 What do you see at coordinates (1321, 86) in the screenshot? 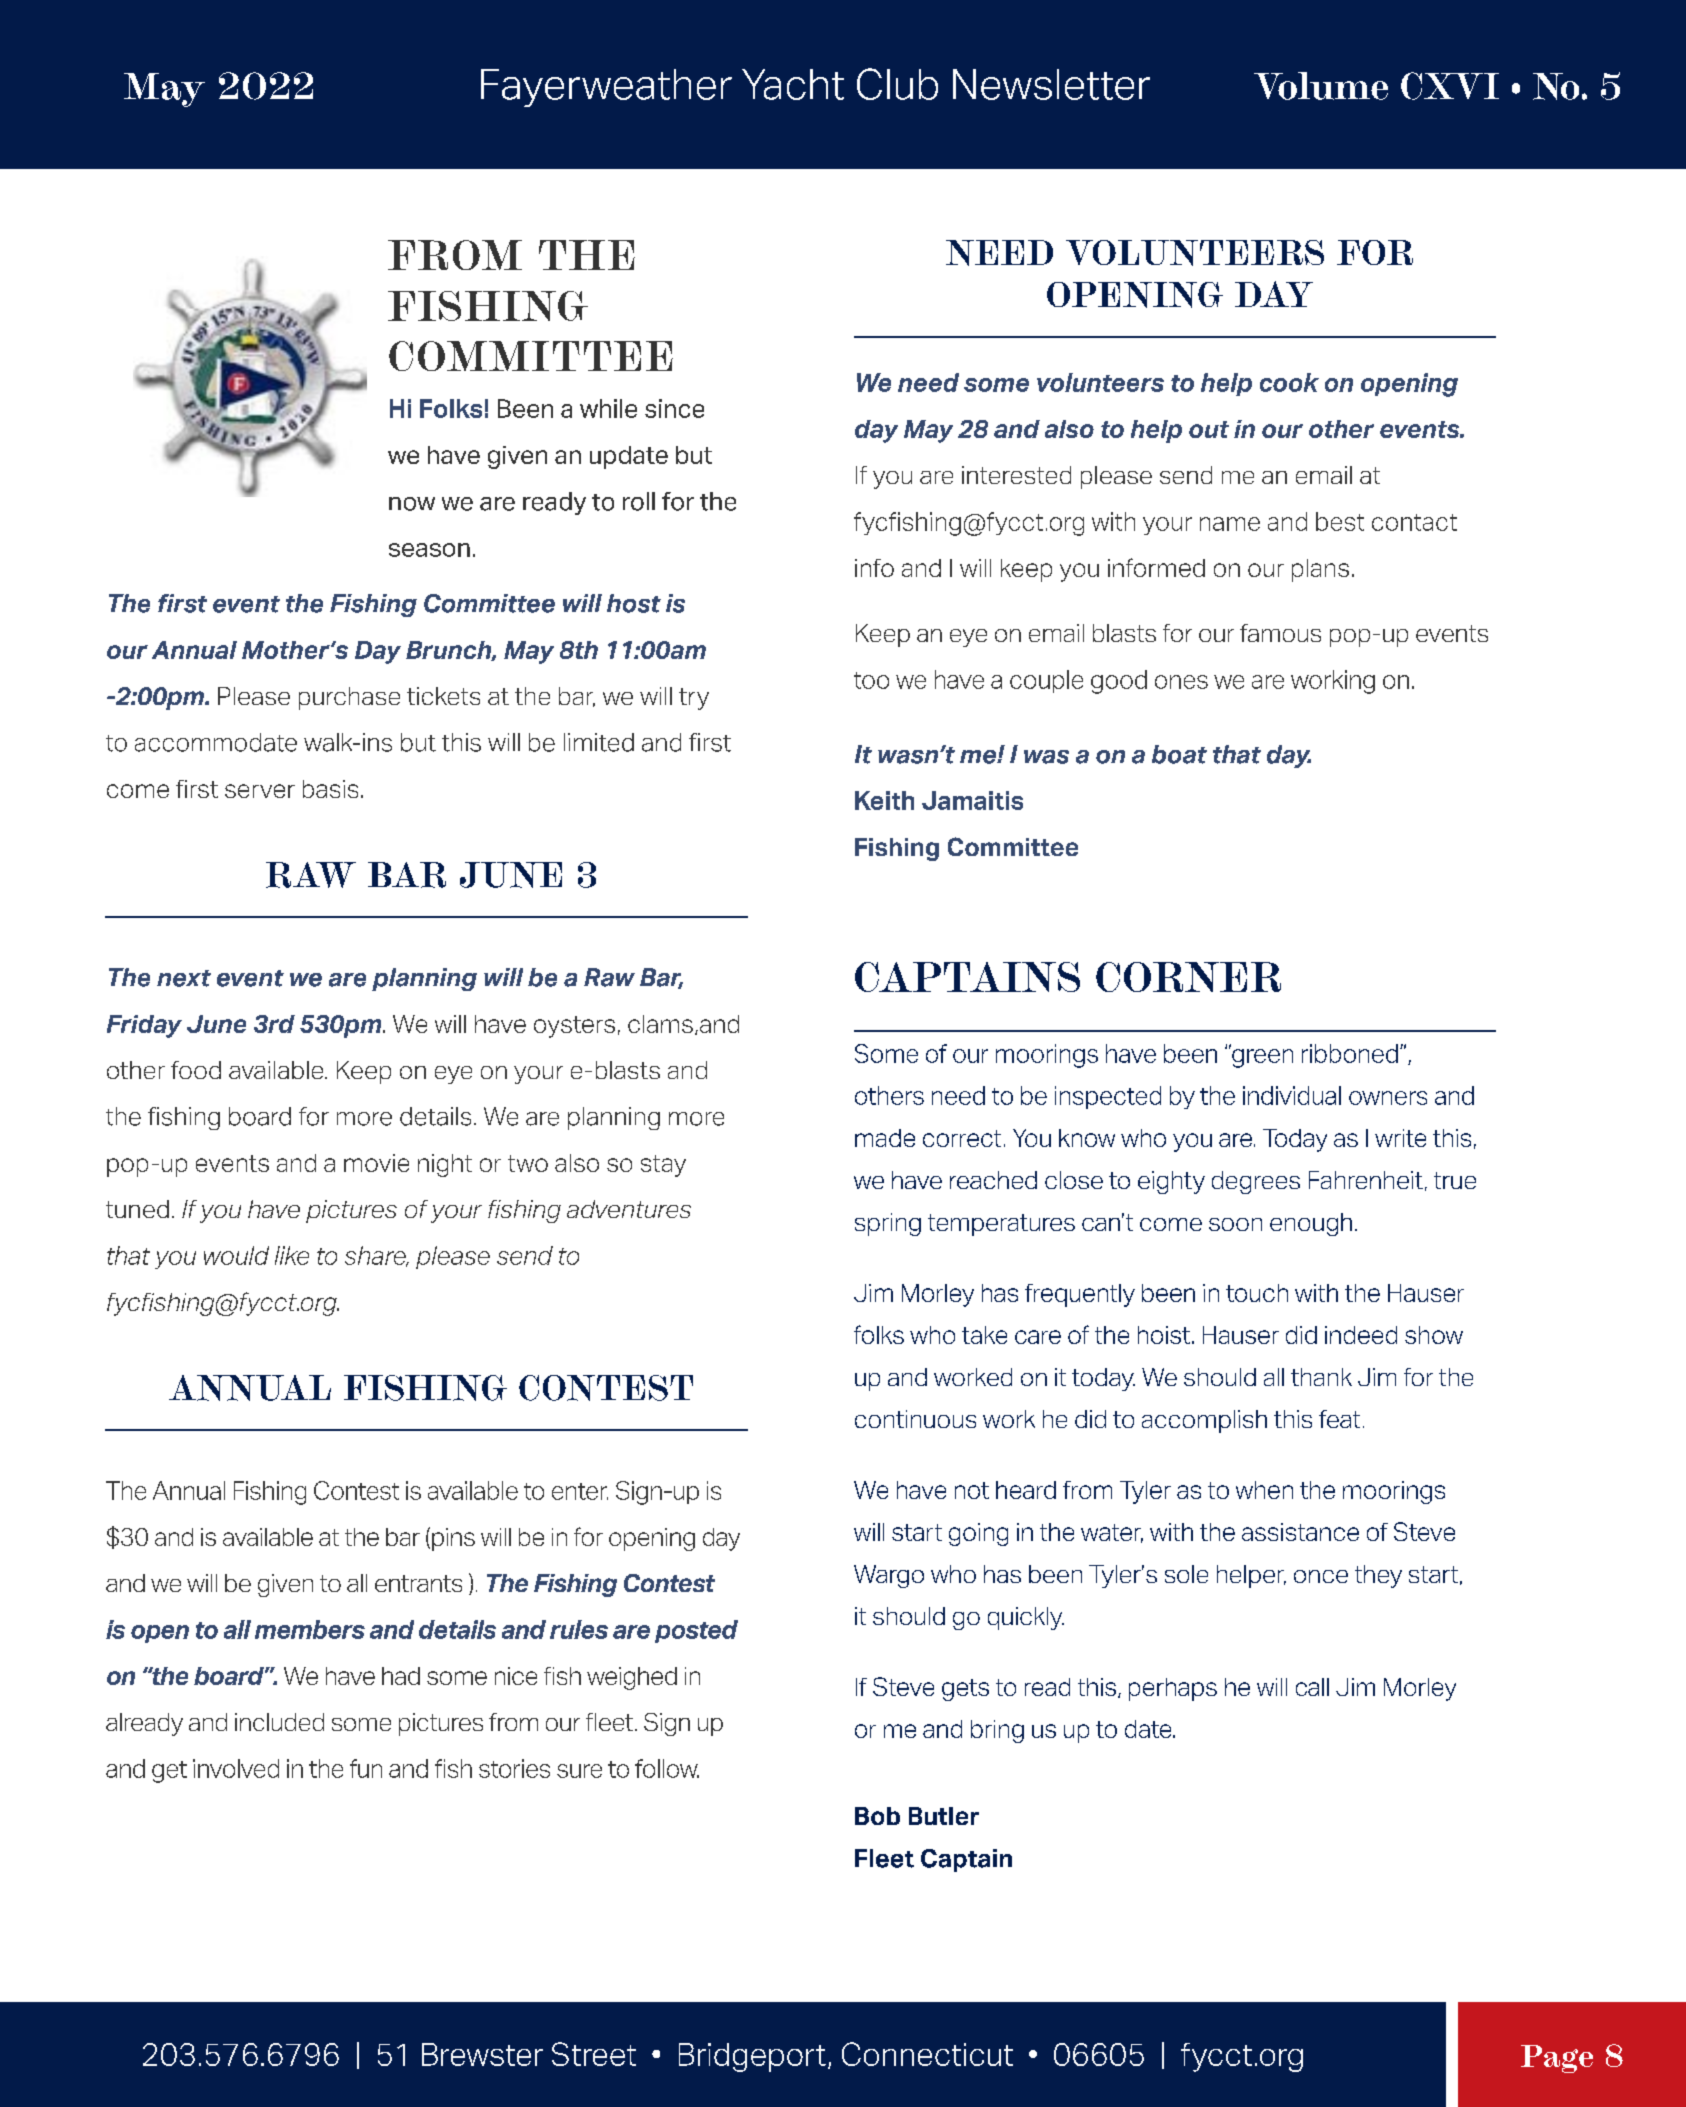
I see `Volume` at bounding box center [1321, 86].
